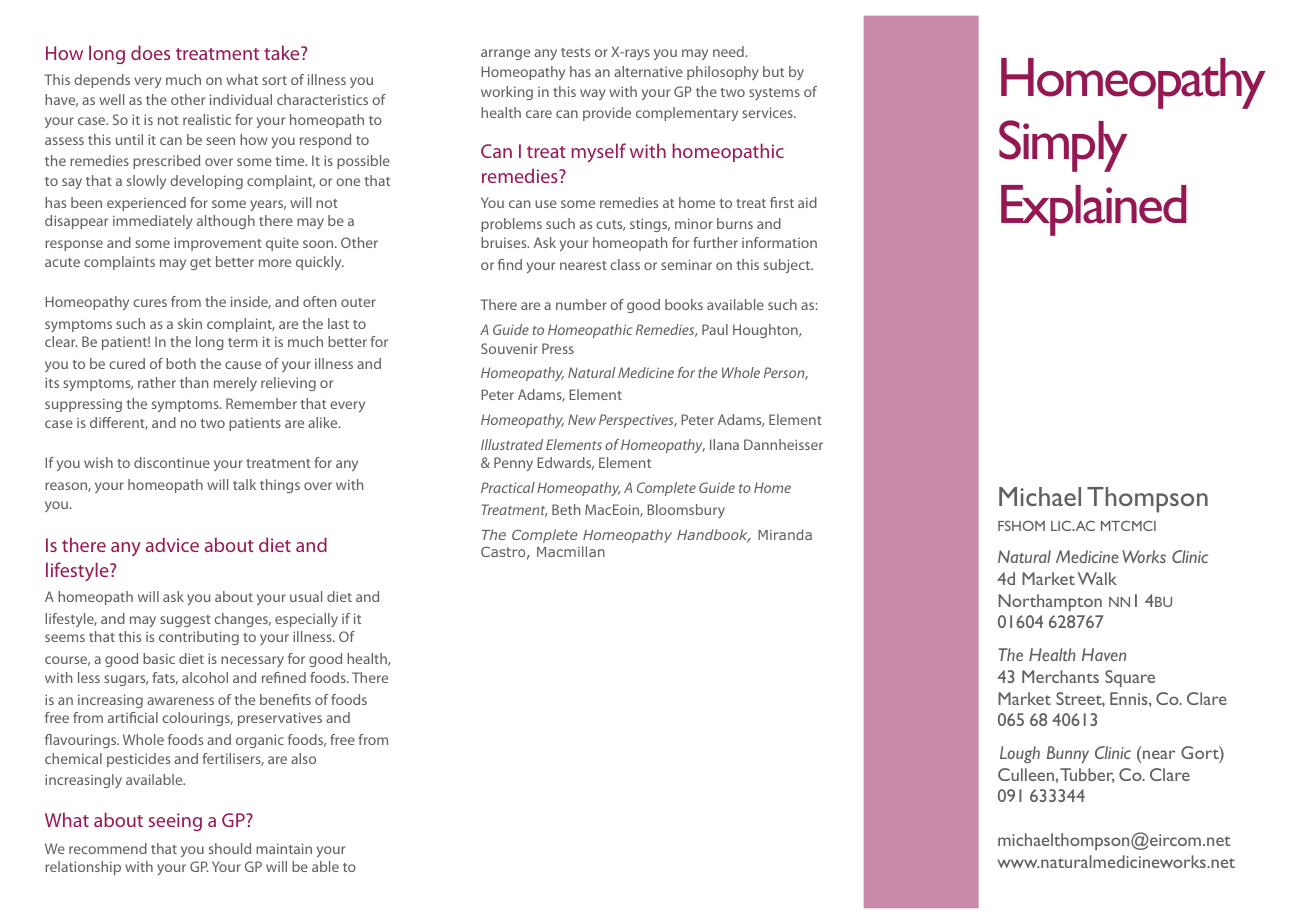  Describe the element at coordinates (285, 699) in the page. I see `benefits` at that location.
